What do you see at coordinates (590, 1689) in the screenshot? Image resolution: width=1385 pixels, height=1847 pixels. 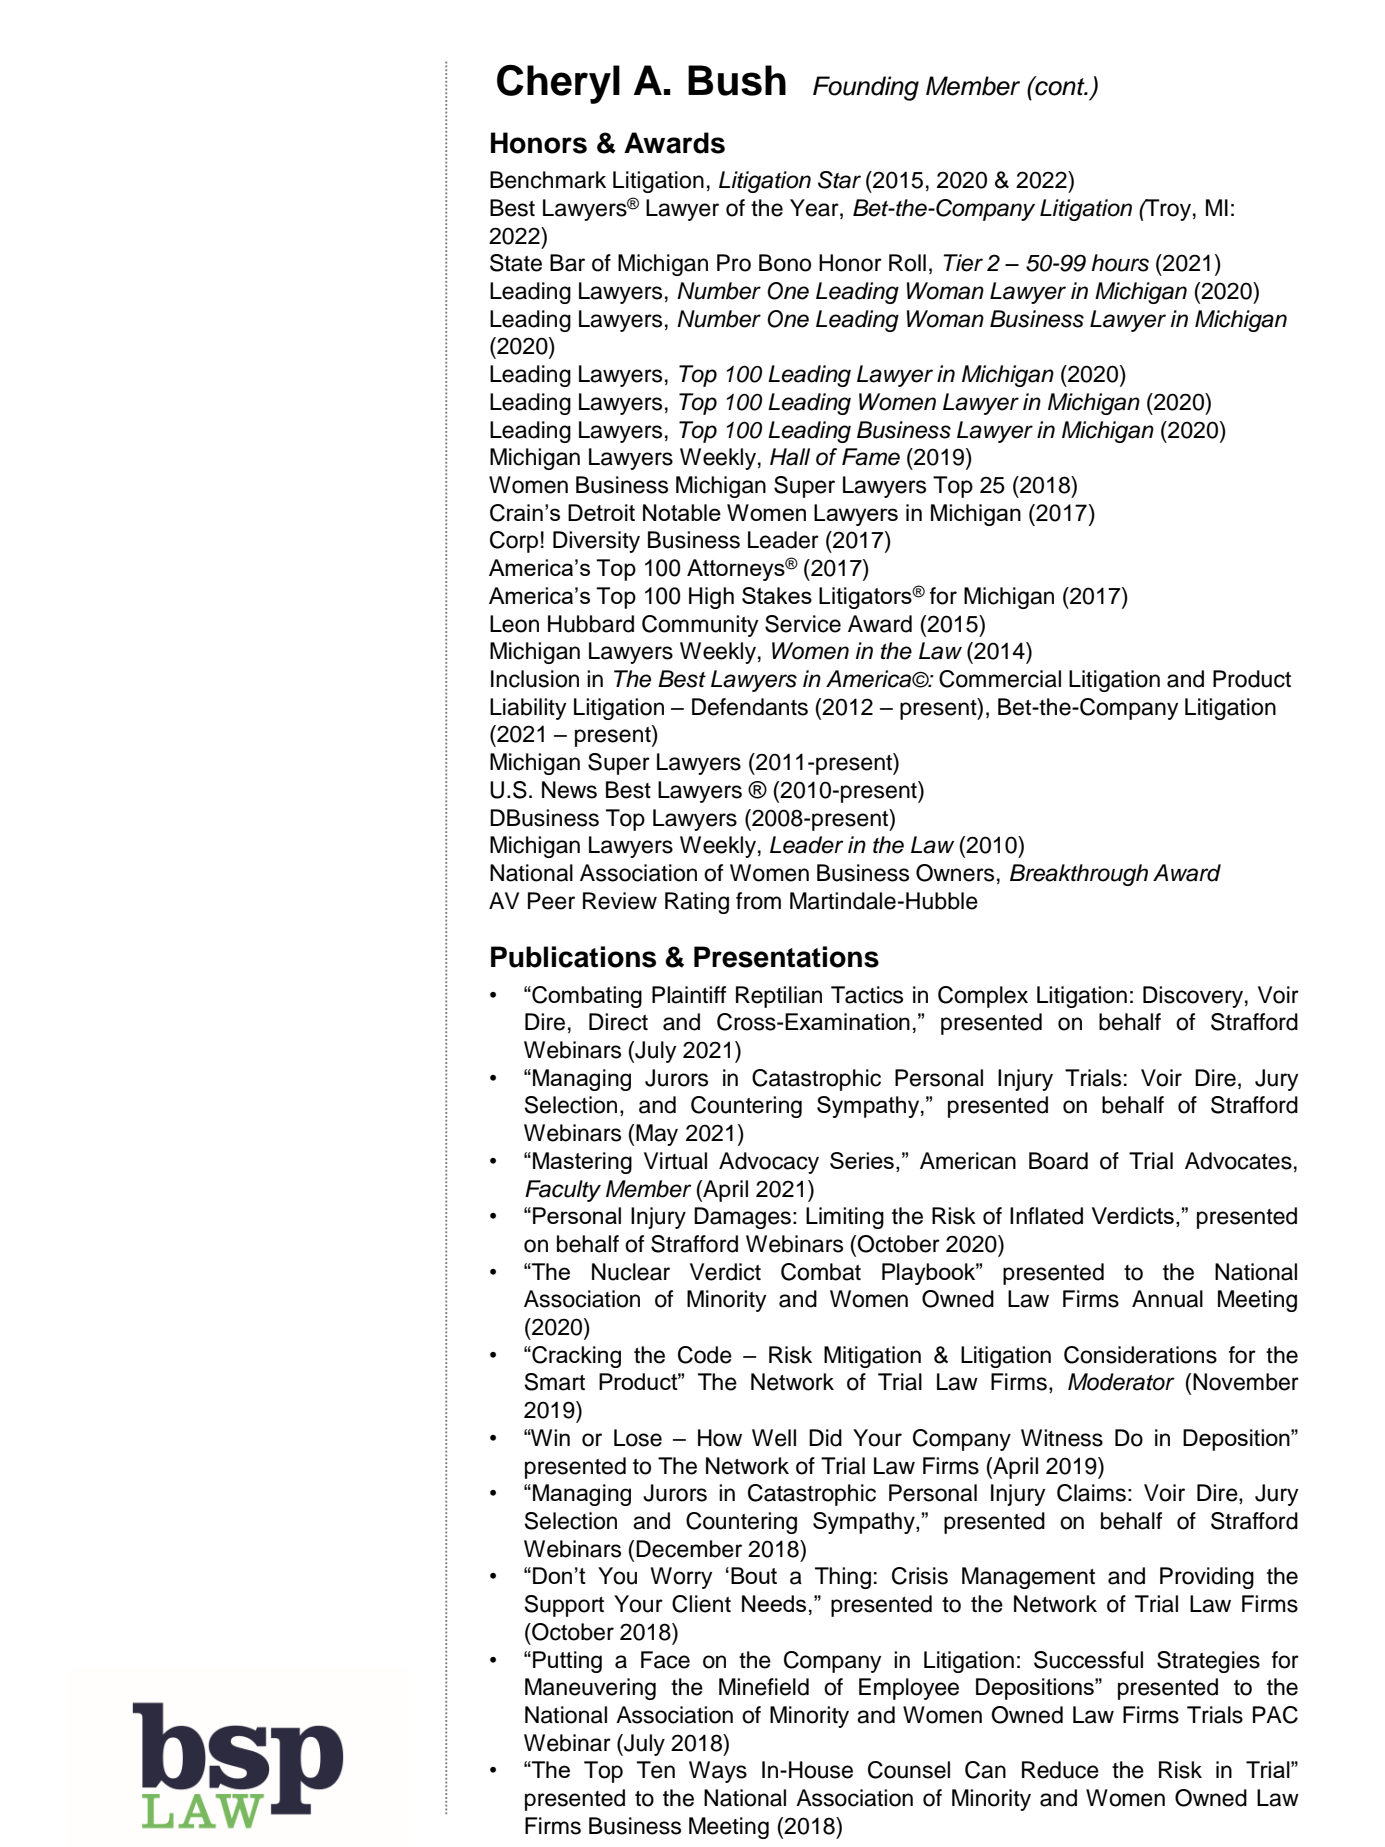 I see `Maneuvering` at bounding box center [590, 1689].
